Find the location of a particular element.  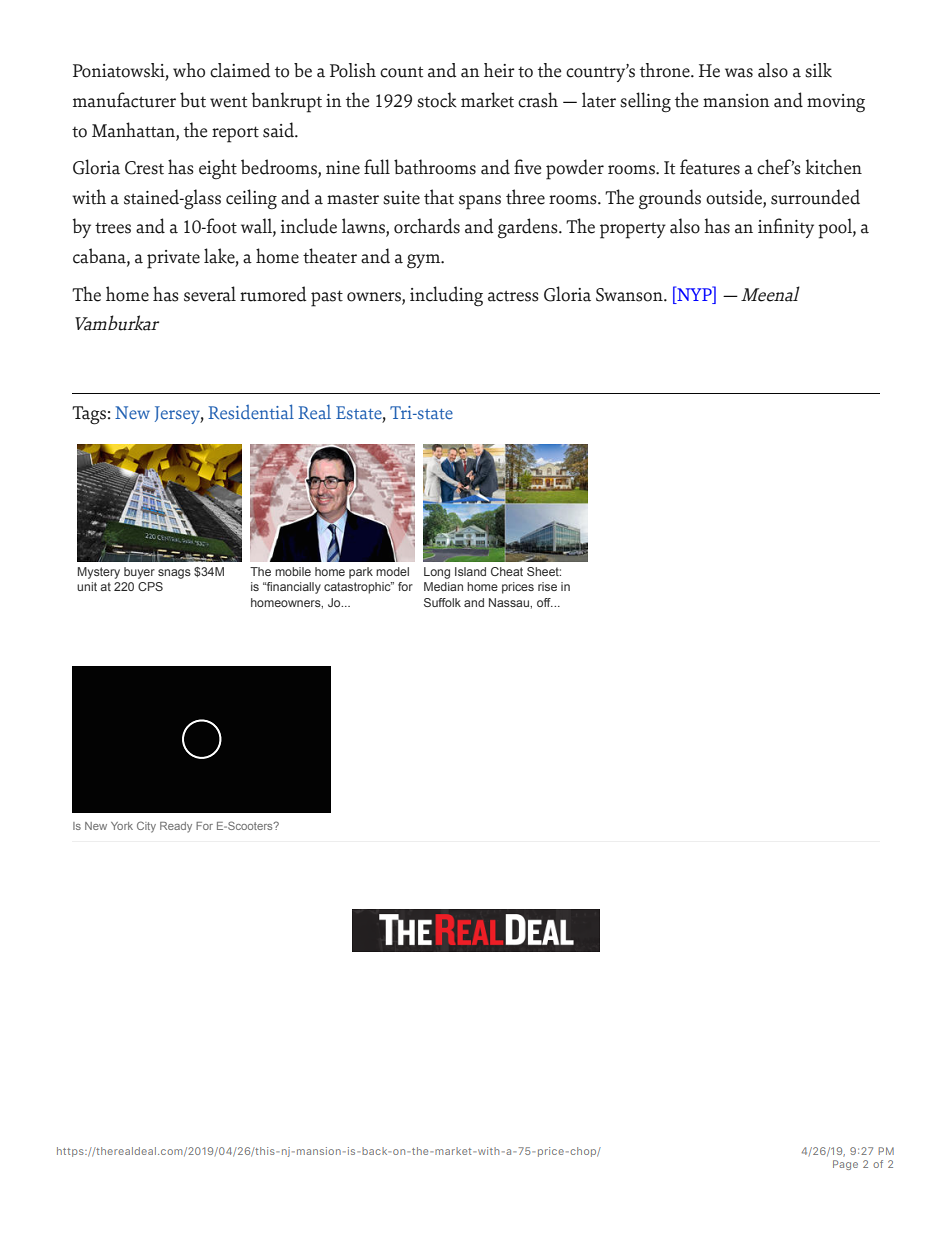

but is located at coordinates (193, 100).
